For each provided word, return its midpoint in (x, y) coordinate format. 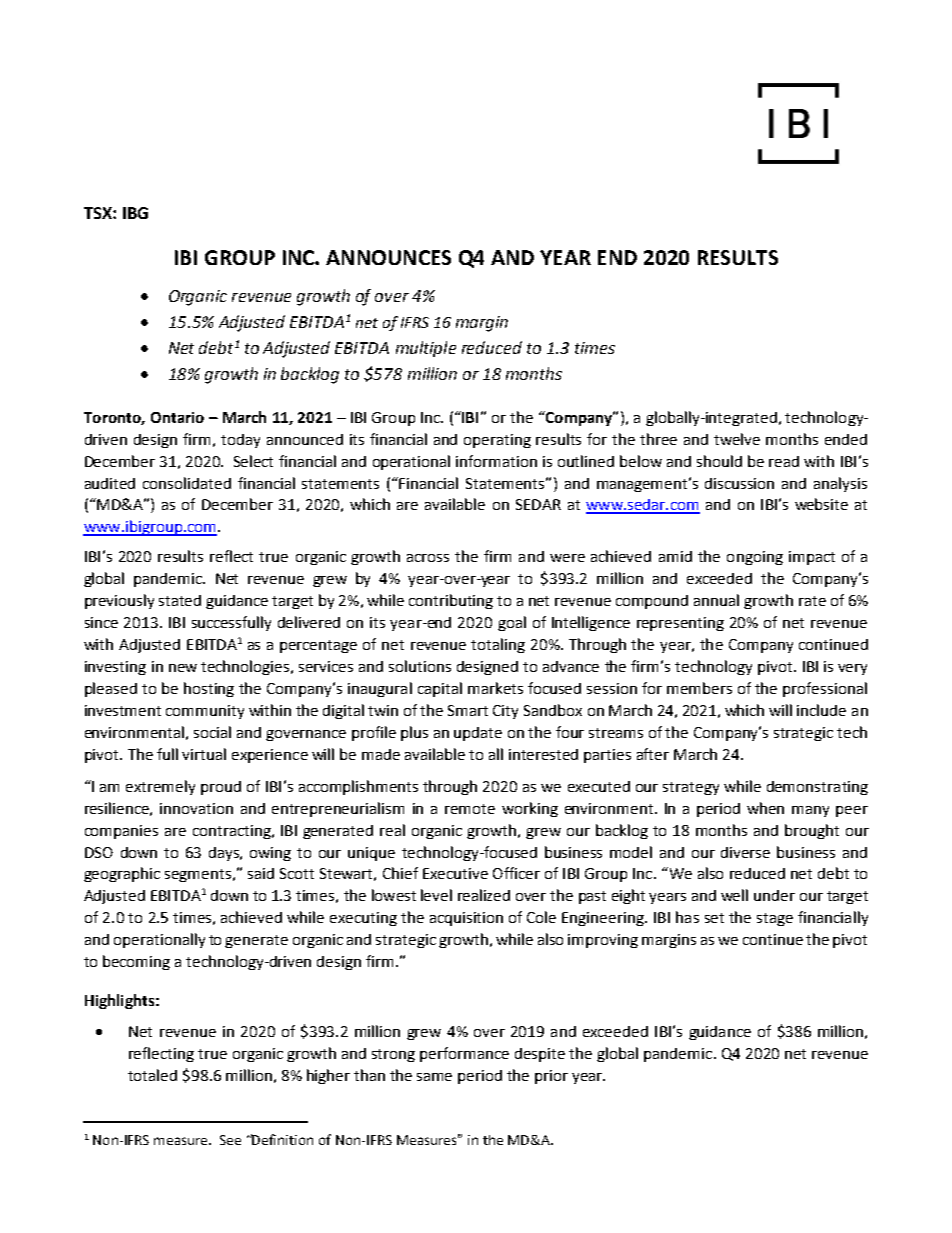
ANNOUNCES (388, 257)
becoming (136, 962)
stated (180, 600)
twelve (737, 439)
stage (775, 919)
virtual (204, 754)
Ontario (177, 417)
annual (716, 600)
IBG (135, 213)
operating (497, 441)
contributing (451, 601)
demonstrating (817, 788)
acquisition (466, 919)
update (478, 734)
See (230, 1140)
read (784, 461)
